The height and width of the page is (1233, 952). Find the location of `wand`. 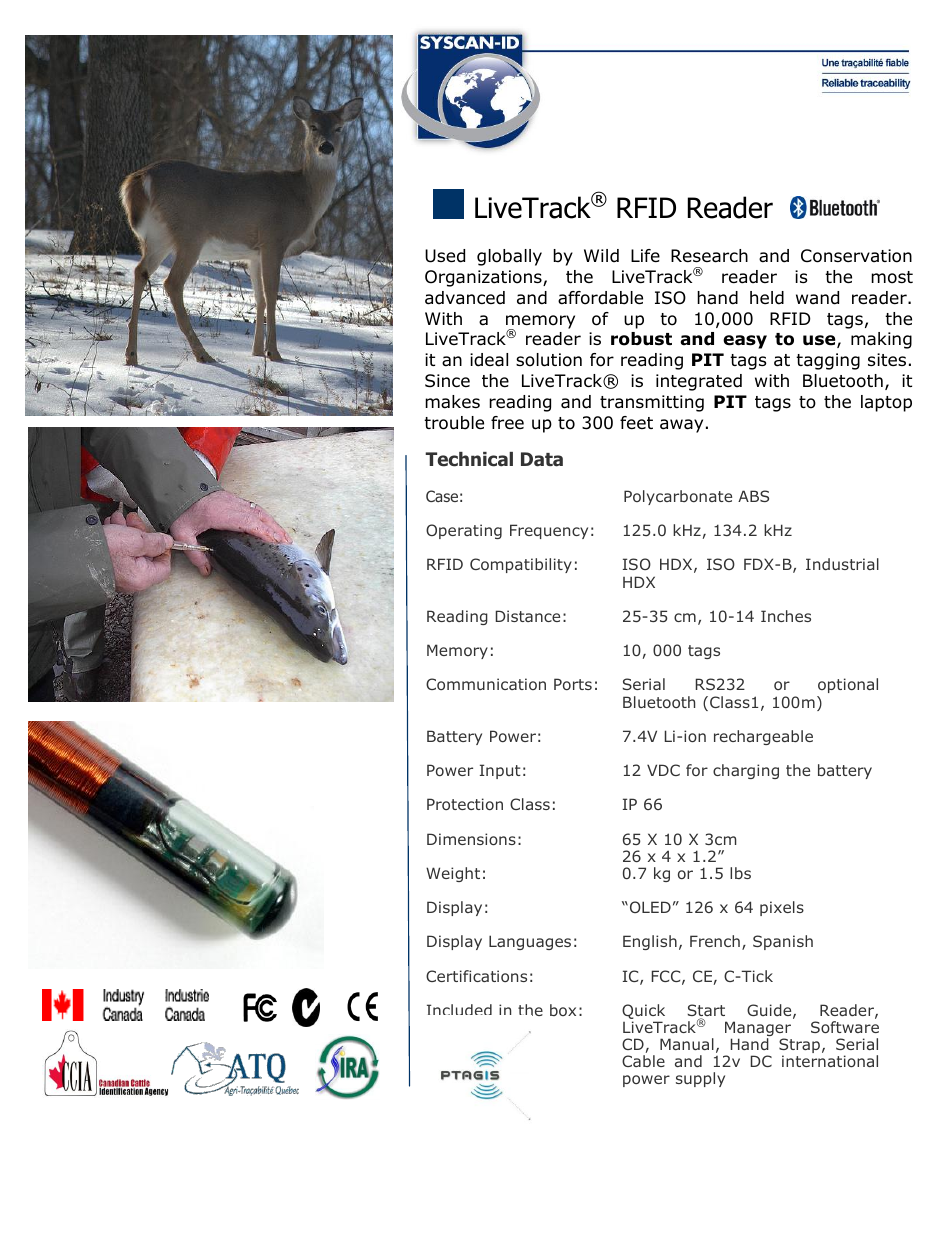

wand is located at coordinates (817, 298).
